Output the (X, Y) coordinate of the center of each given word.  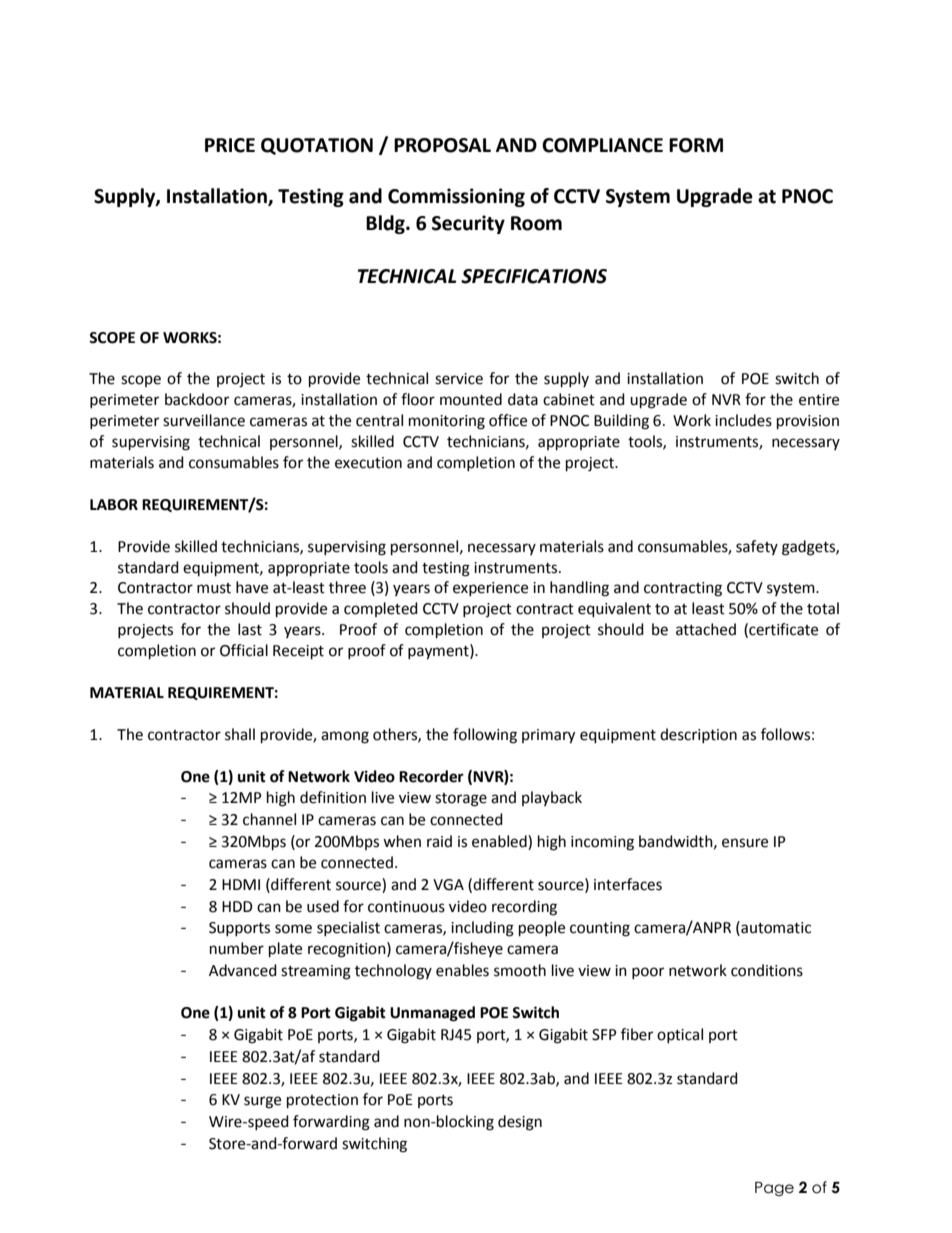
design (520, 1123)
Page (774, 1189)
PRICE (230, 145)
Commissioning (456, 197)
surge (262, 1102)
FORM (696, 145)
